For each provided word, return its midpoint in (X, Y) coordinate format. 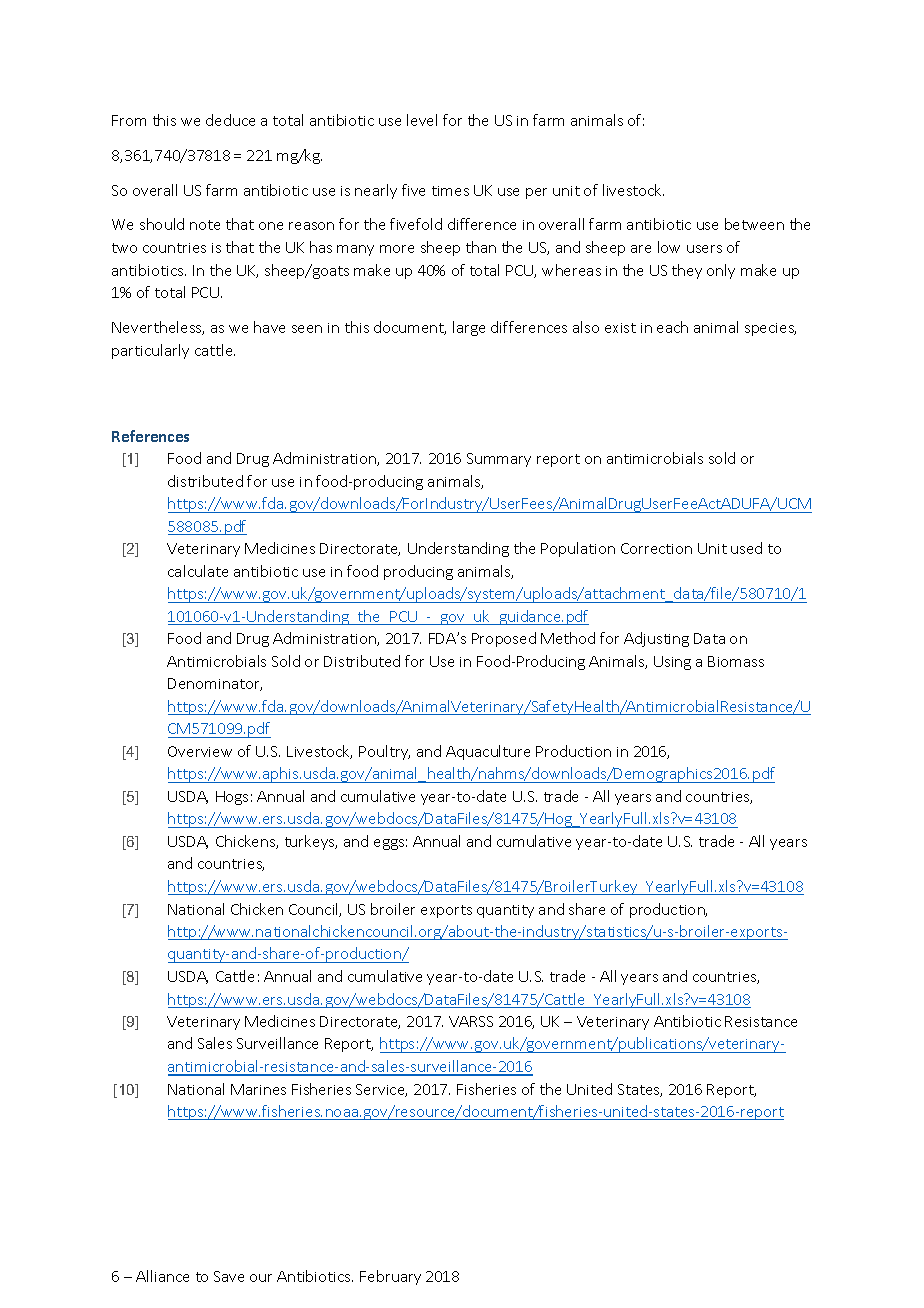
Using (672, 663)
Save (229, 1276)
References (150, 436)
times (450, 191)
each (672, 327)
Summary (499, 460)
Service (381, 1090)
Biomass (736, 661)
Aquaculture (488, 752)
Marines (258, 1089)
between (754, 224)
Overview (200, 751)
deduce (230, 120)
